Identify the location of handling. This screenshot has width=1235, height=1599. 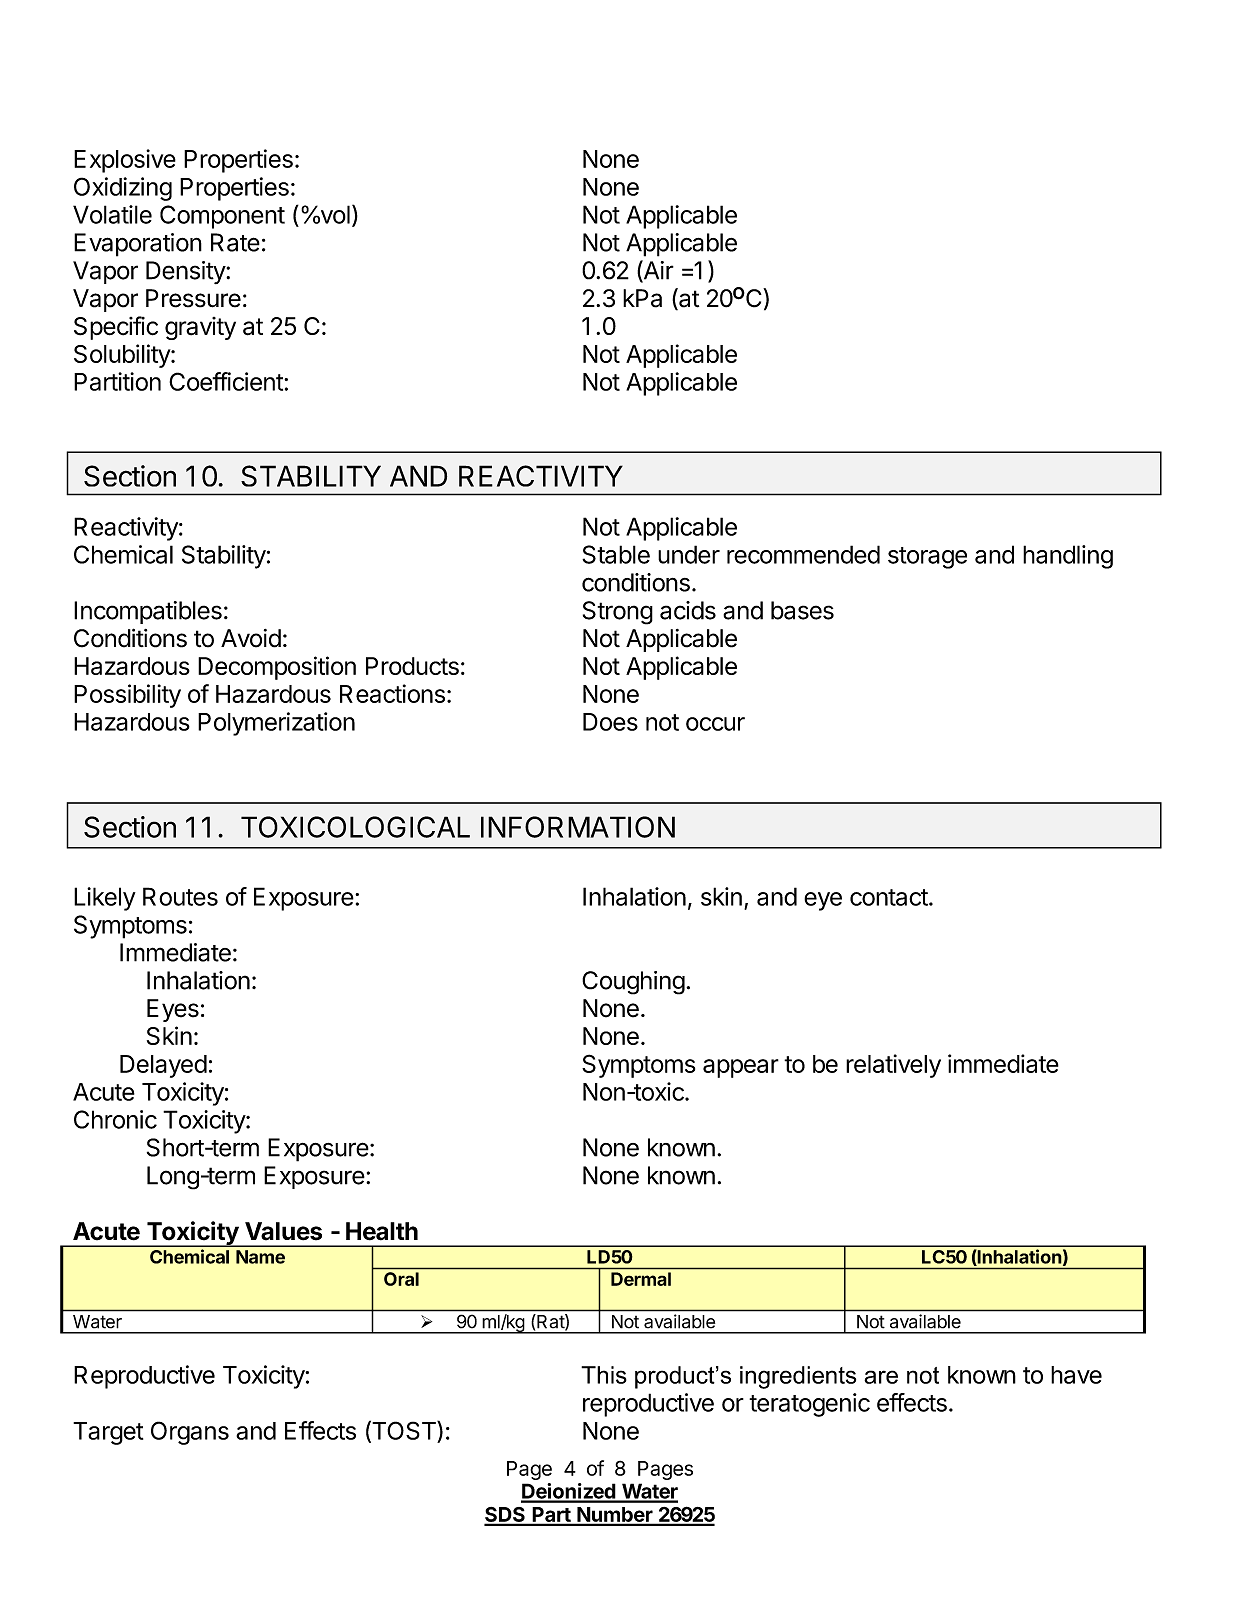
(1068, 557).
